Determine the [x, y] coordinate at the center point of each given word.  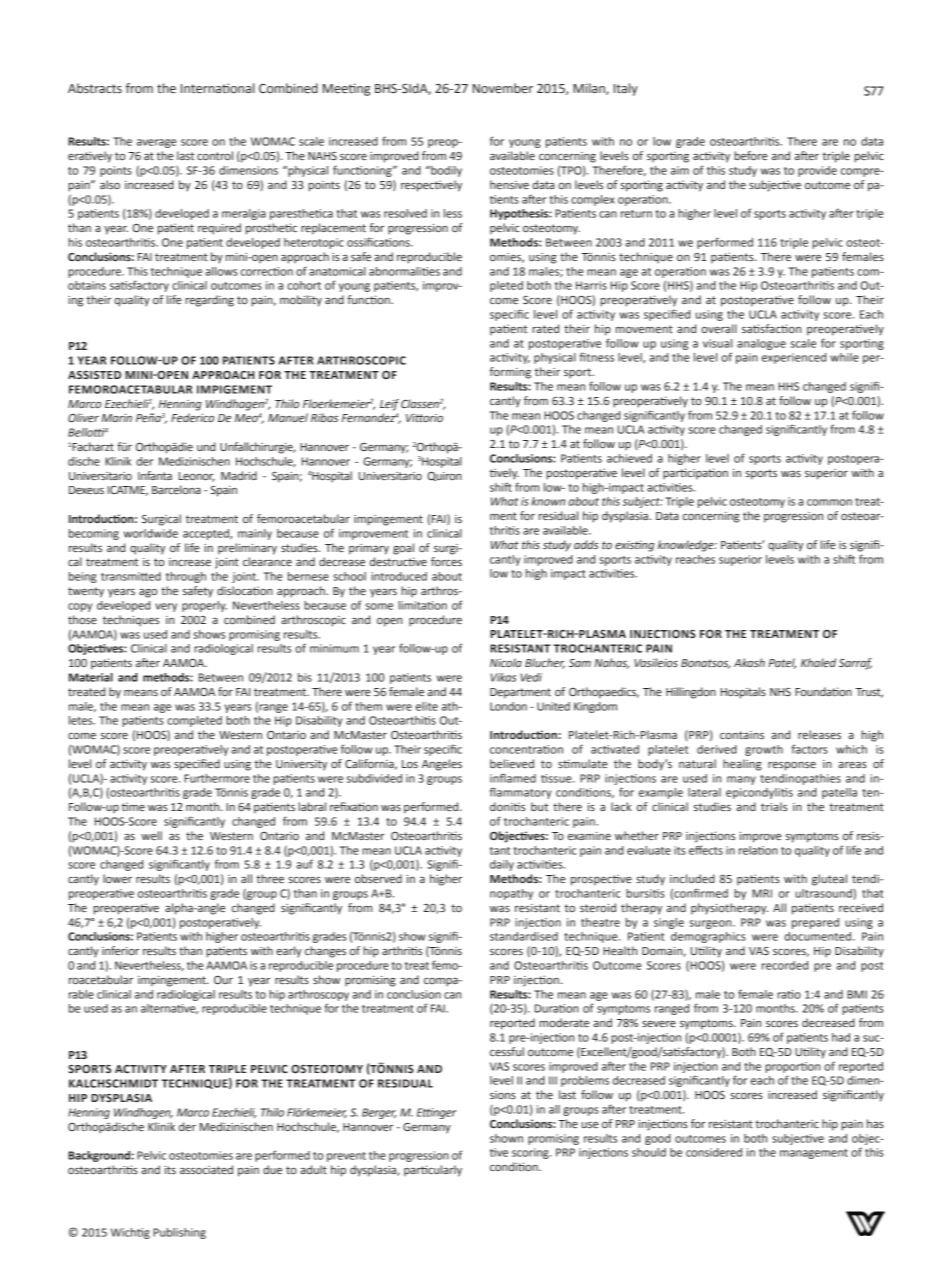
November [503, 88]
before [751, 155]
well [151, 835]
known [548, 501]
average [157, 143]
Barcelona [176, 489]
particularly [433, 1171]
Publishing [179, 1233]
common [829, 502]
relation [758, 850]
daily [502, 865]
